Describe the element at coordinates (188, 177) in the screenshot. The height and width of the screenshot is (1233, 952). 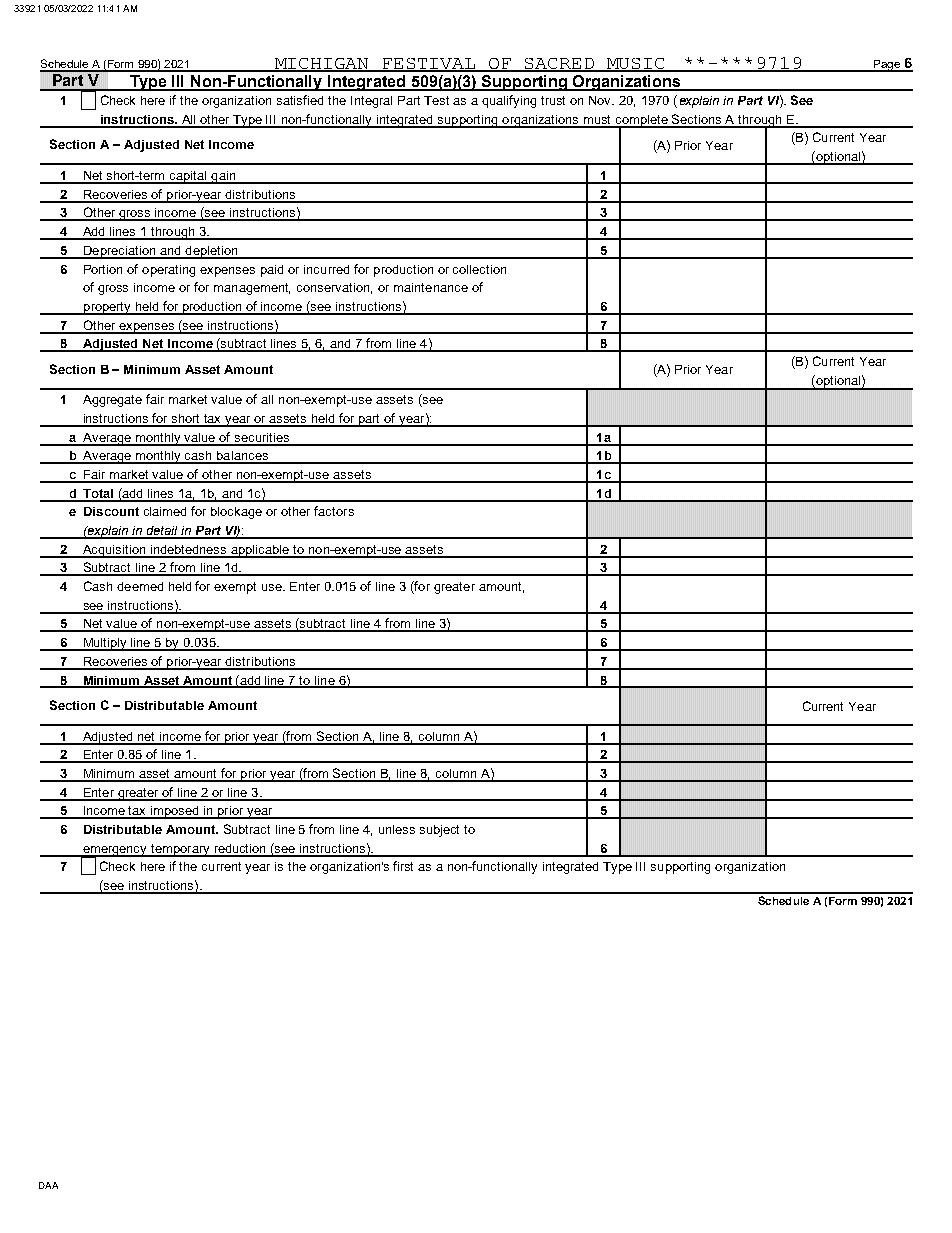
I see `capital` at that location.
